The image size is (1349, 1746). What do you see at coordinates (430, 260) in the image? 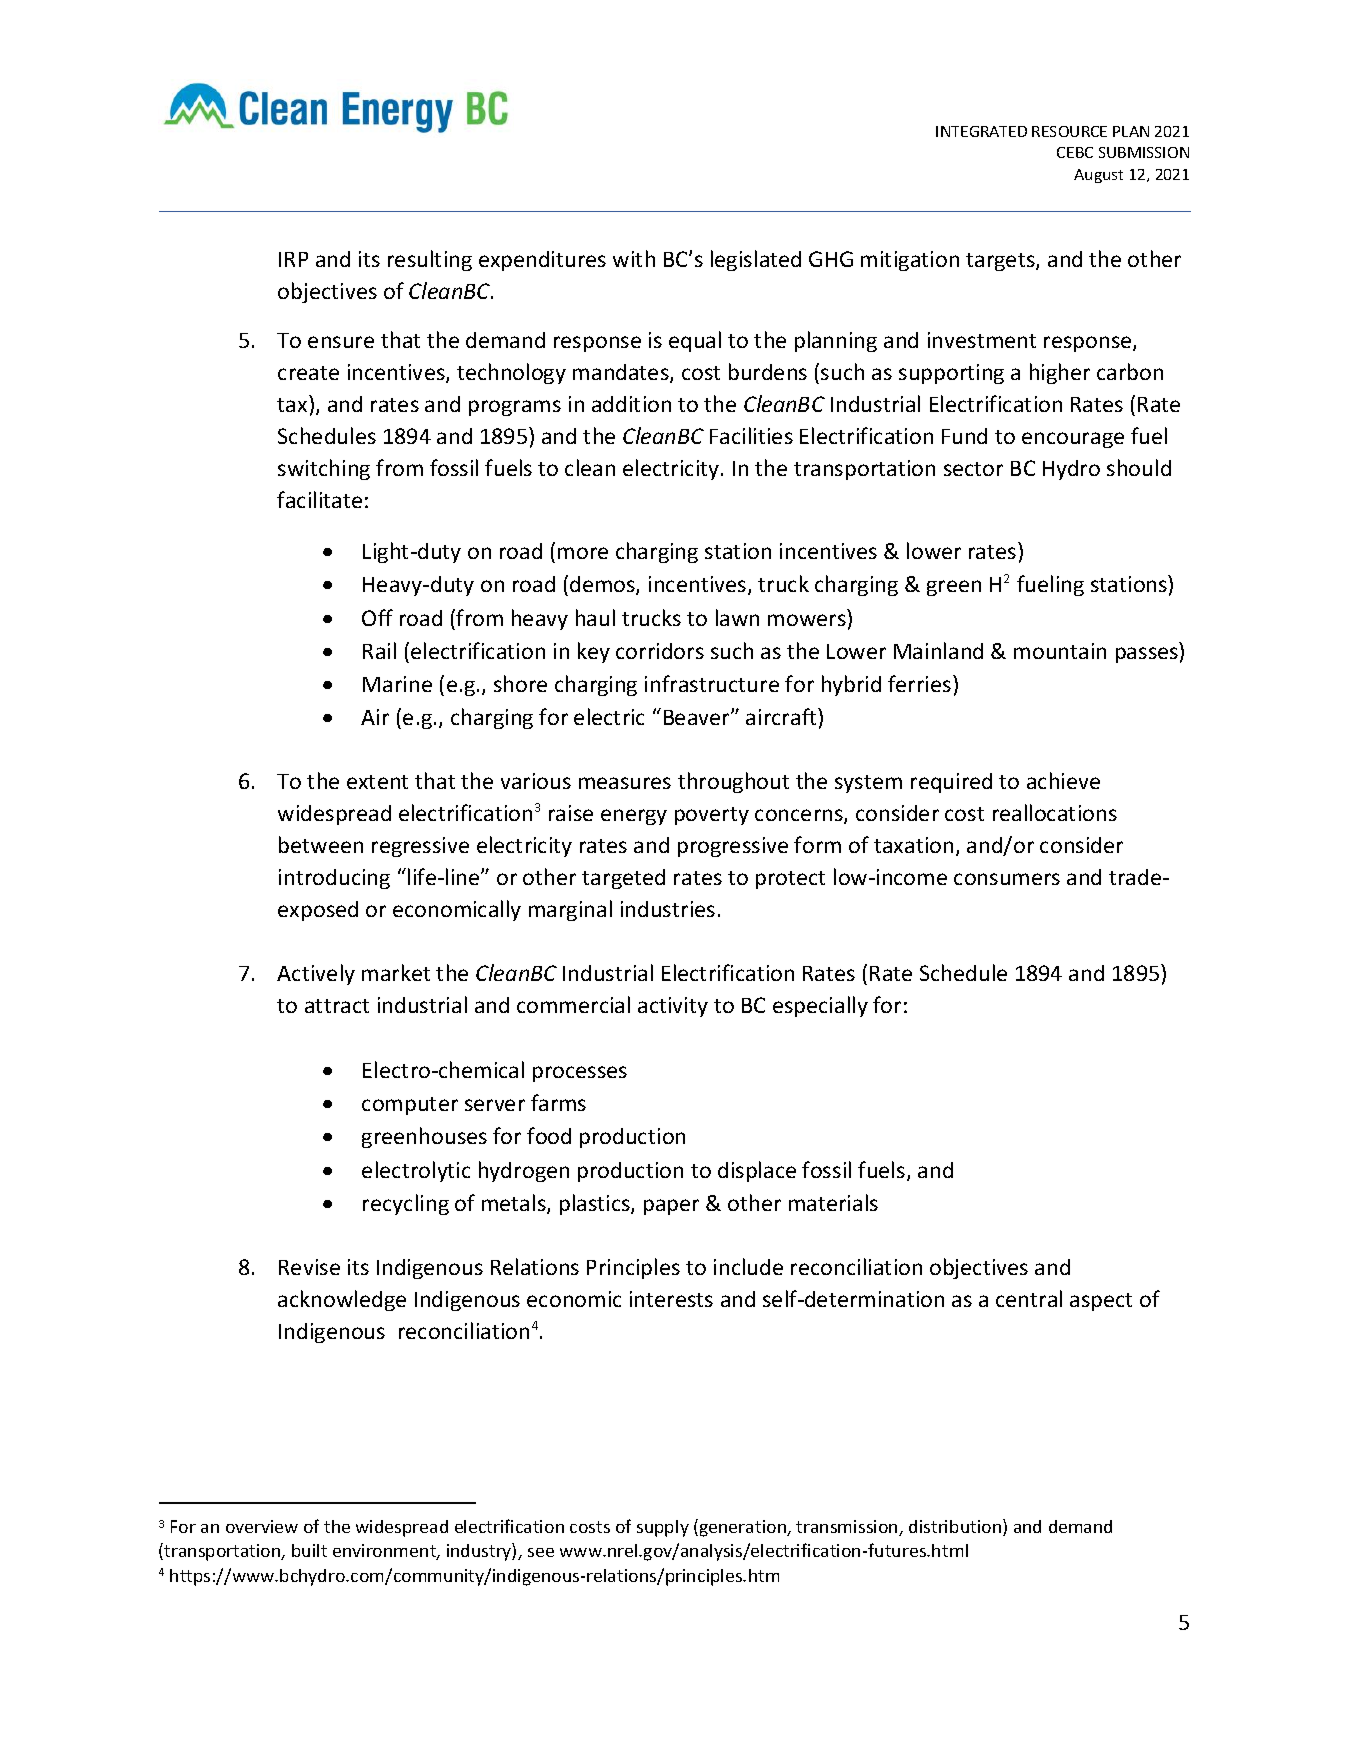
I see `resulting` at bounding box center [430, 260].
